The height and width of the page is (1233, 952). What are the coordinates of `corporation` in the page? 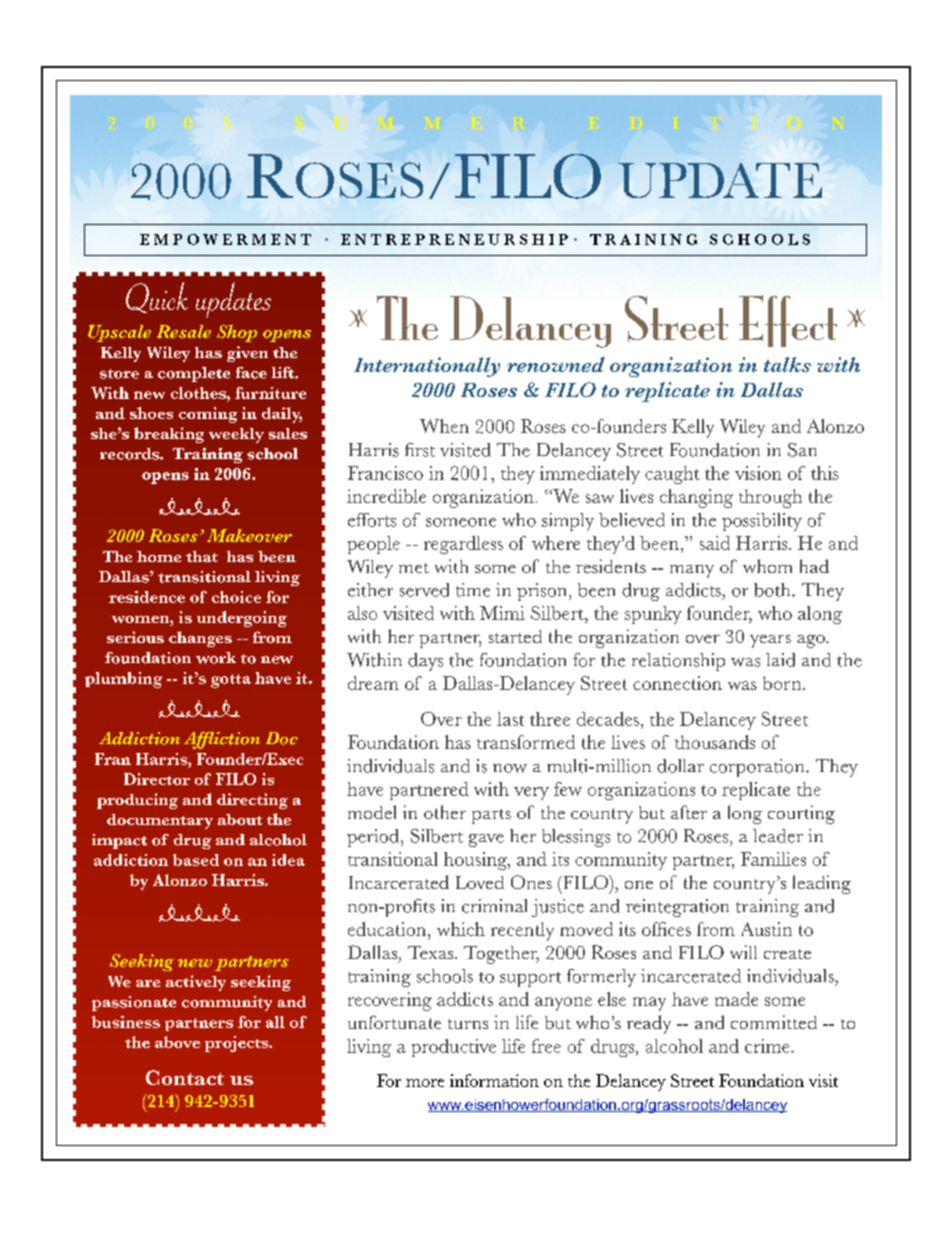 It's located at (758, 768).
